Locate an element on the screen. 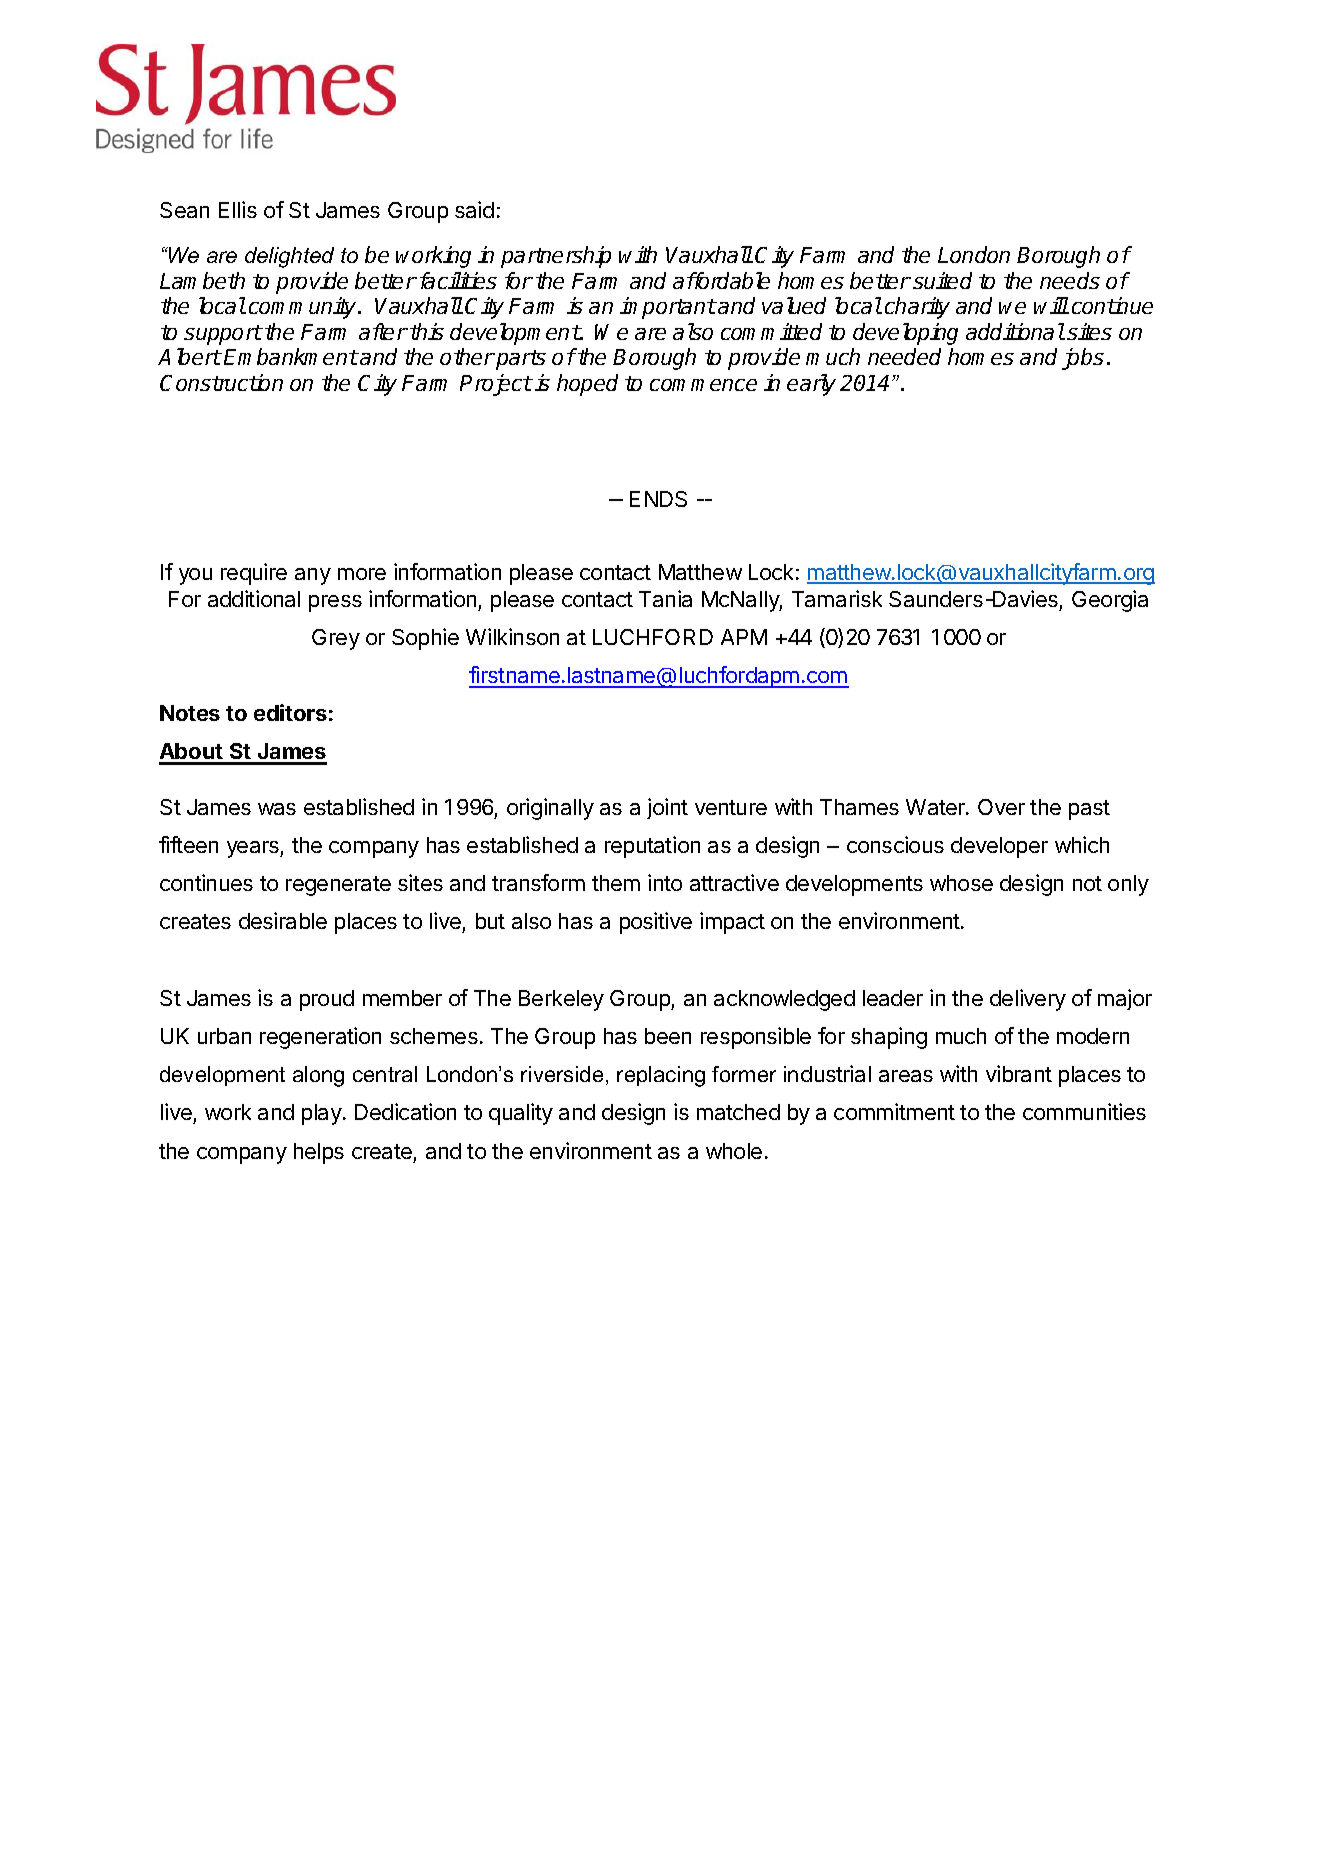  Construction is located at coordinates (221, 382).
